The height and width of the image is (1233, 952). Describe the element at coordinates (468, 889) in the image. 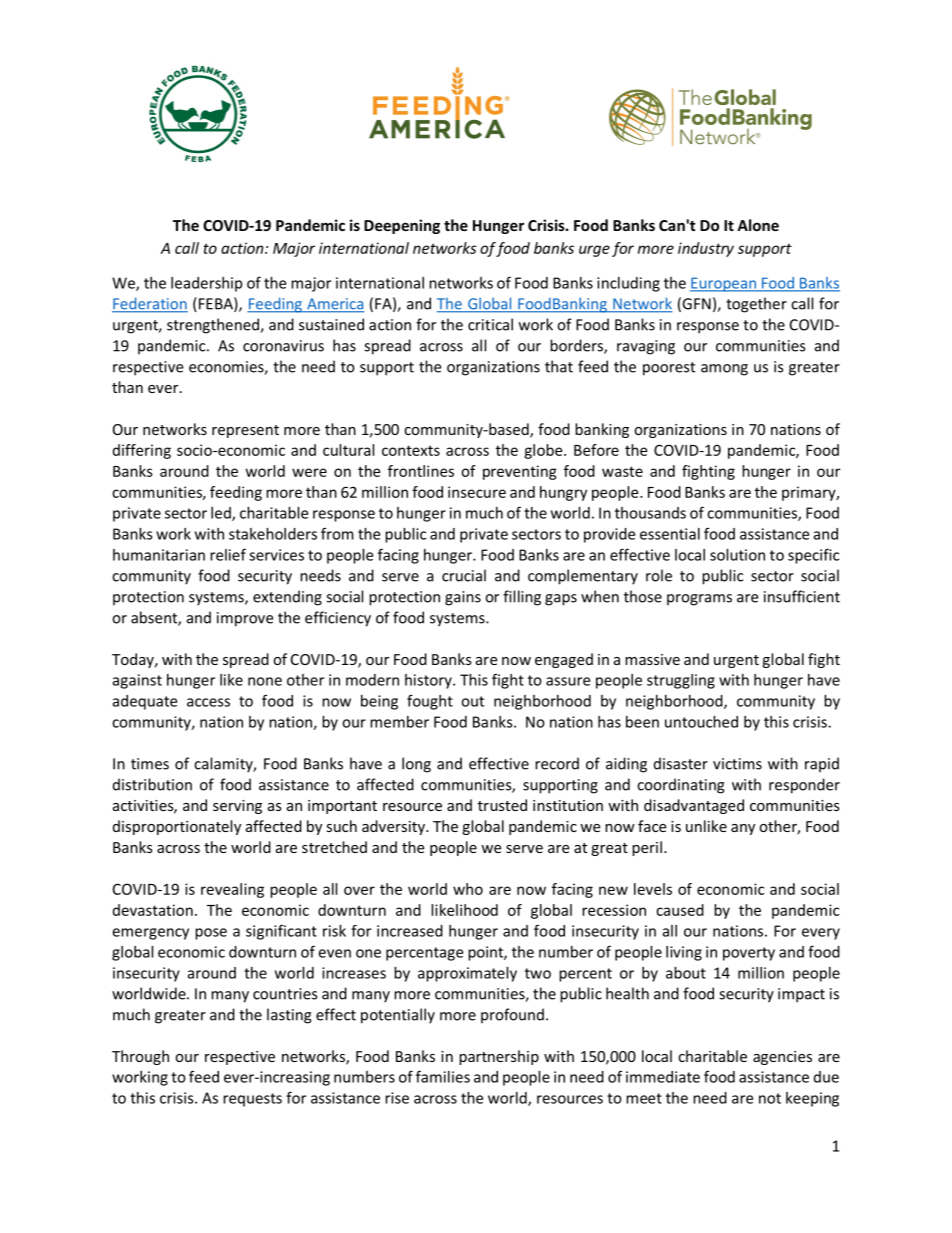

I see `who` at that location.
